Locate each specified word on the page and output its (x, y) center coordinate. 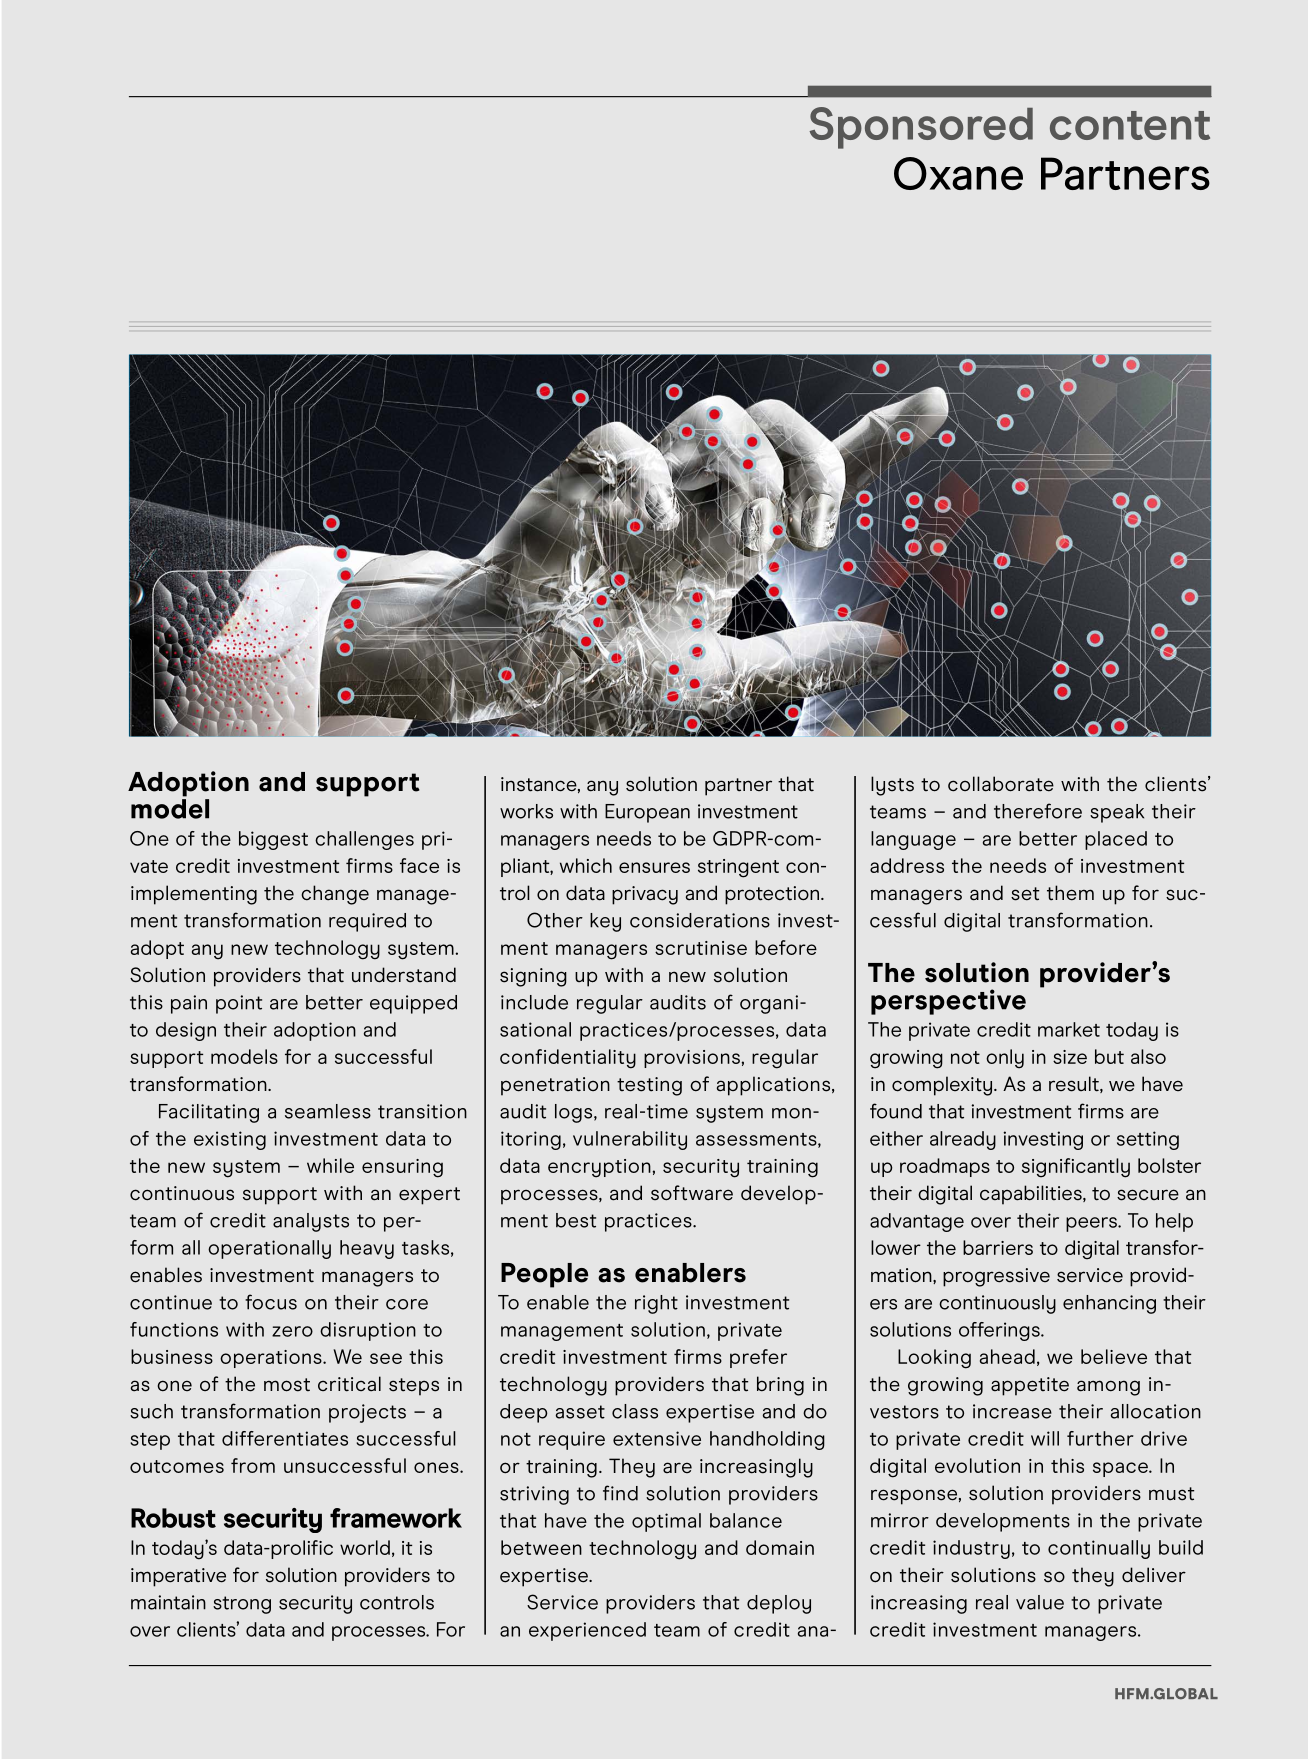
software (692, 1193)
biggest (273, 840)
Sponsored (921, 128)
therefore (1038, 811)
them (1070, 893)
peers (1092, 1224)
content (1130, 125)
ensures (654, 867)
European (647, 813)
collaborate (1001, 784)
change (335, 895)
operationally (269, 1249)
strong (242, 1605)
